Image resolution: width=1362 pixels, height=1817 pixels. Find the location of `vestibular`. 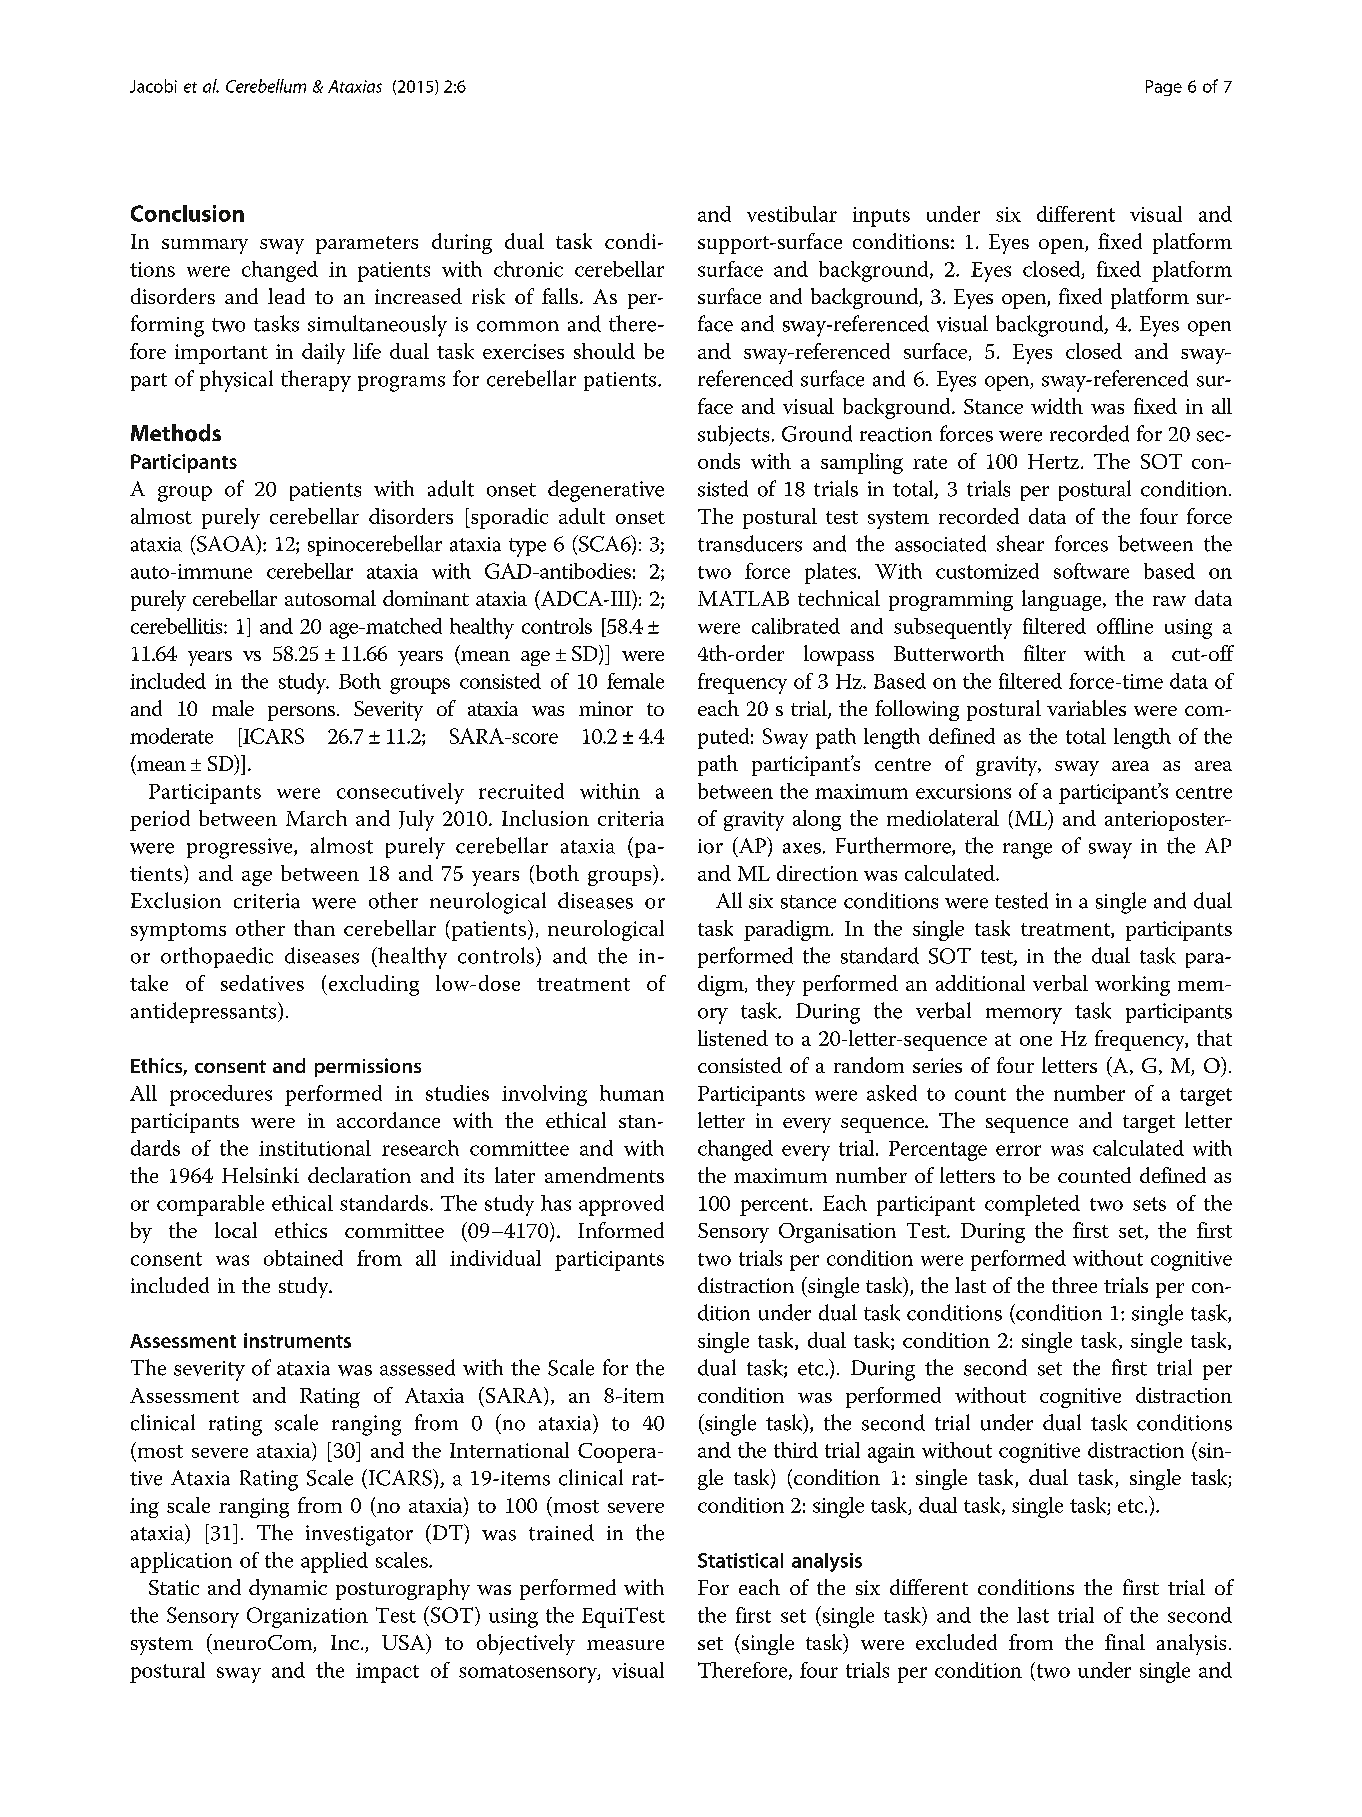

vestibular is located at coordinates (792, 214).
